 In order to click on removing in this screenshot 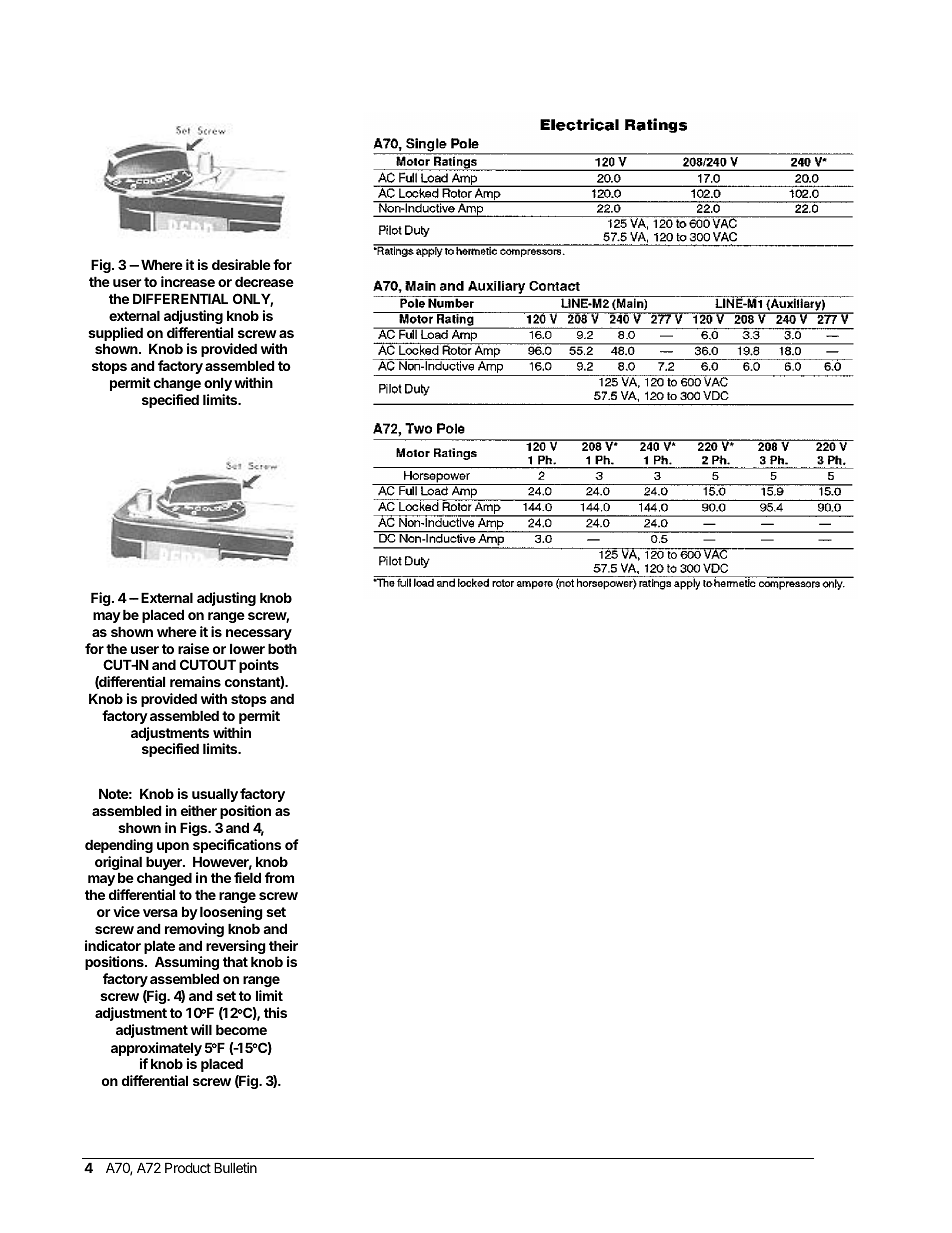, I will do `click(194, 930)`.
